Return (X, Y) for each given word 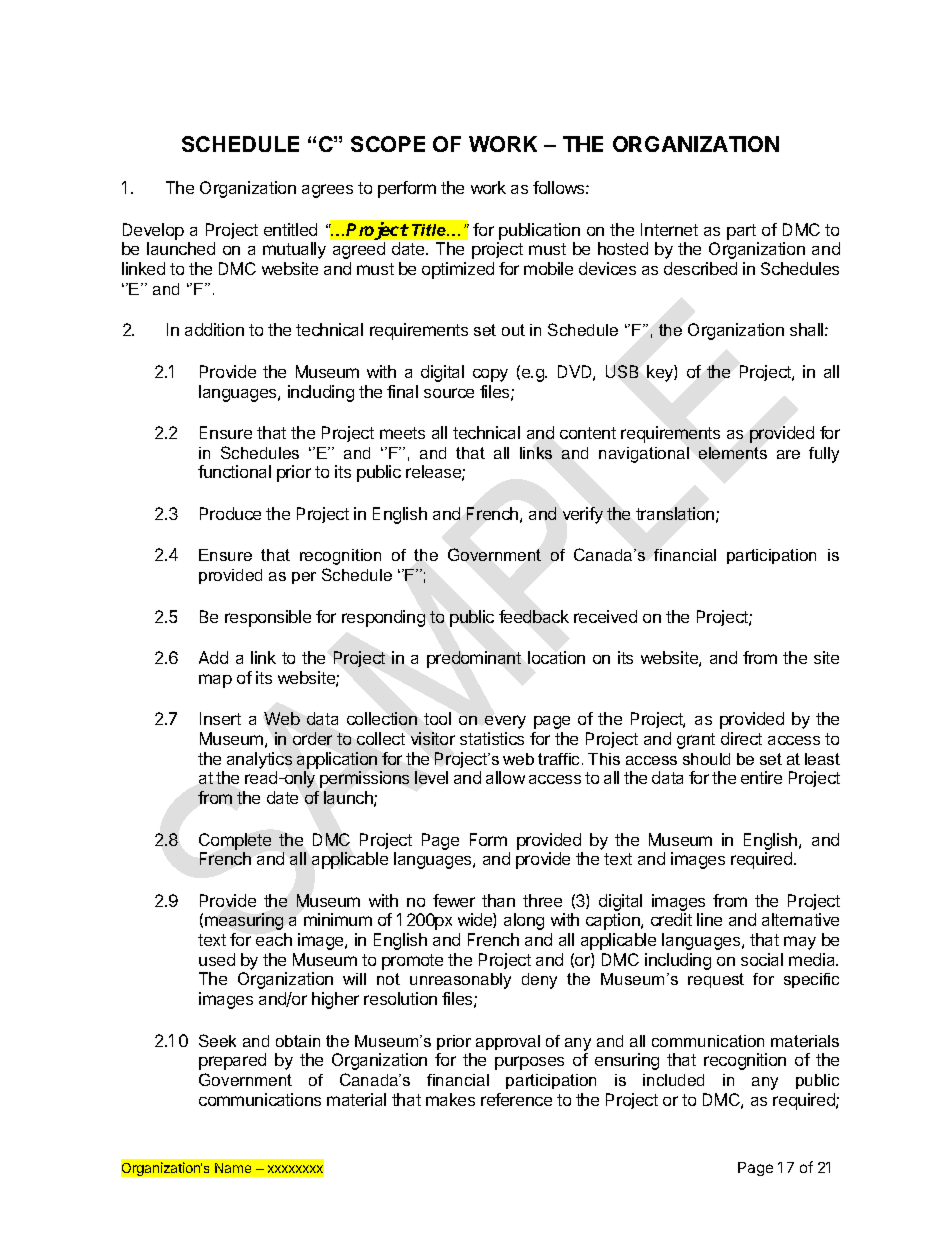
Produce (230, 513)
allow (505, 777)
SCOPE (388, 144)
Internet (669, 229)
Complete (235, 841)
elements (733, 453)
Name (233, 1168)
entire (761, 777)
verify (583, 515)
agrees (327, 191)
